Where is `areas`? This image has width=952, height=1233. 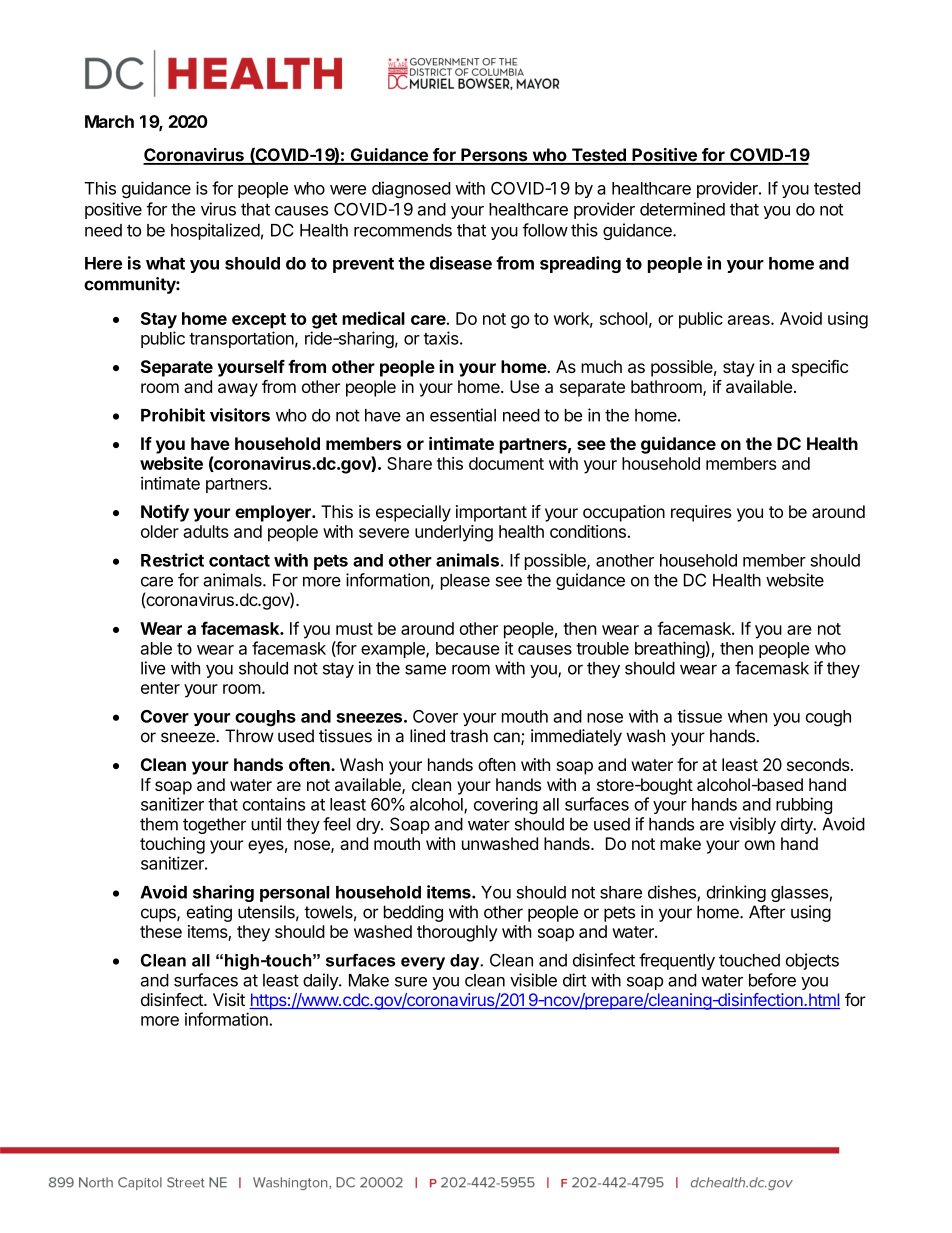
areas is located at coordinates (750, 320).
